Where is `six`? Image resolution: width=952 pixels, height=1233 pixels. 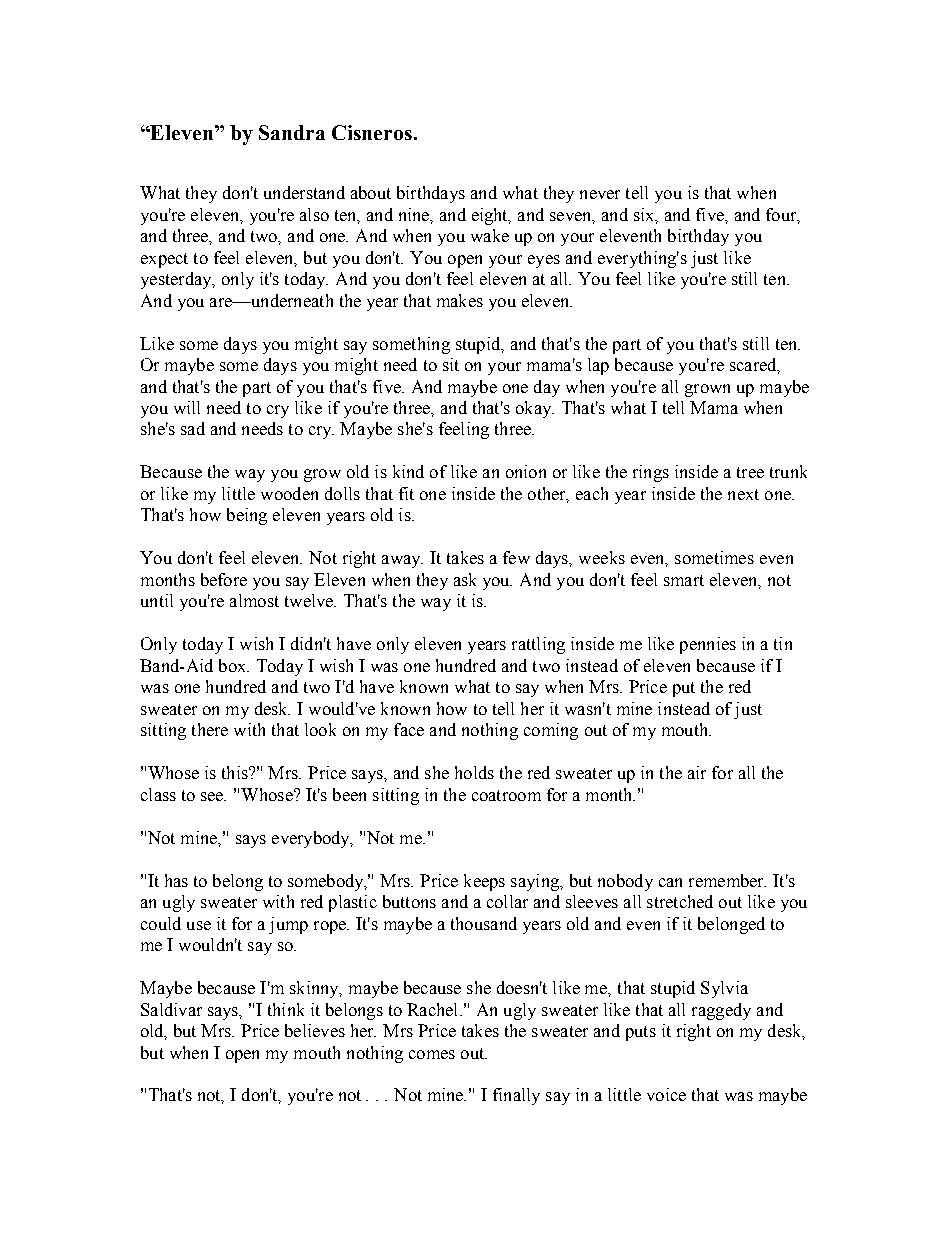
six is located at coordinates (645, 215).
